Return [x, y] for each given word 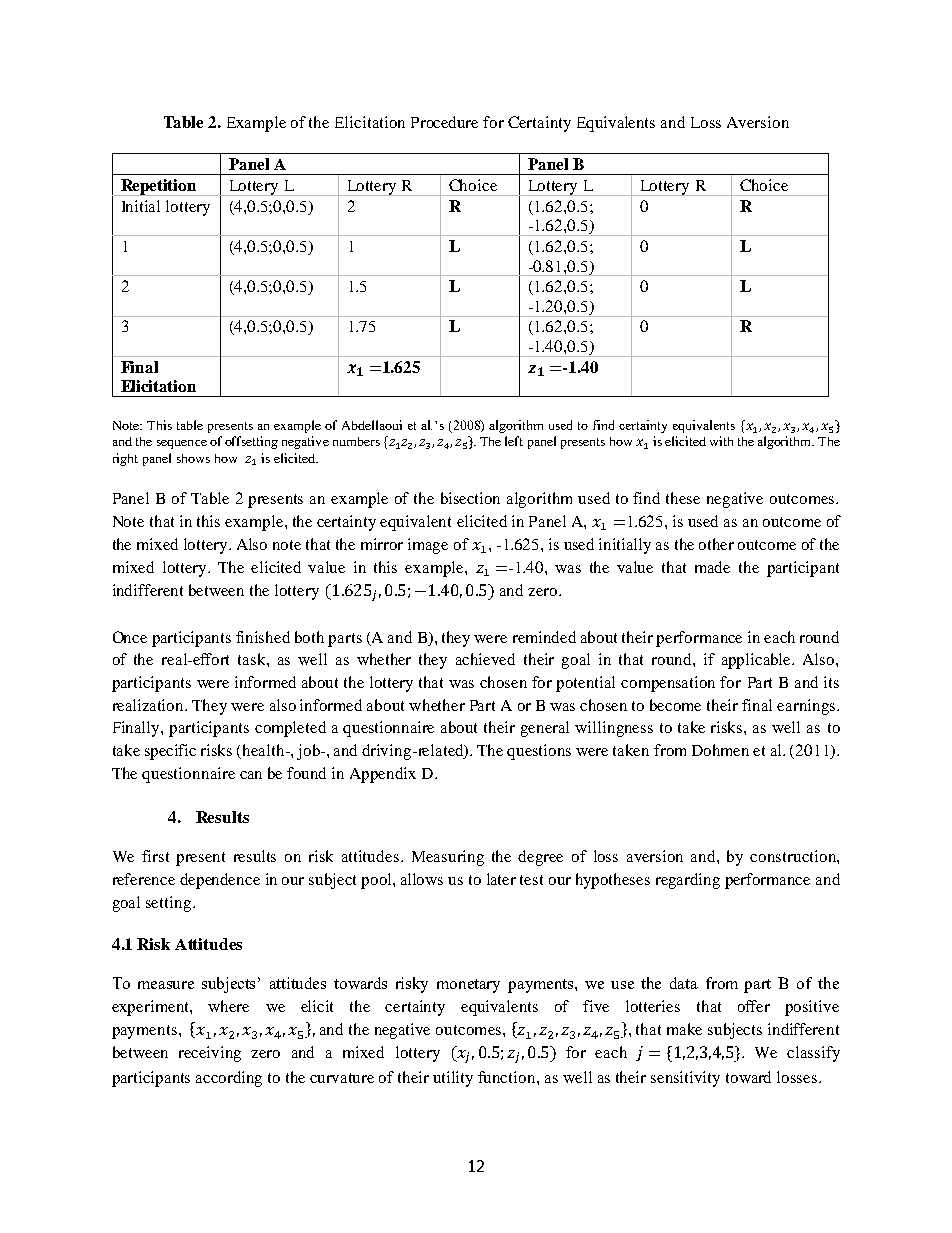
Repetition [159, 187]
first [155, 856]
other [716, 544]
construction [794, 856]
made [712, 567]
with [721, 441]
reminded [544, 637]
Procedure [444, 122]
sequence [182, 444]
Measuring [448, 858]
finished [263, 637]
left [514, 441]
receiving [210, 1054]
